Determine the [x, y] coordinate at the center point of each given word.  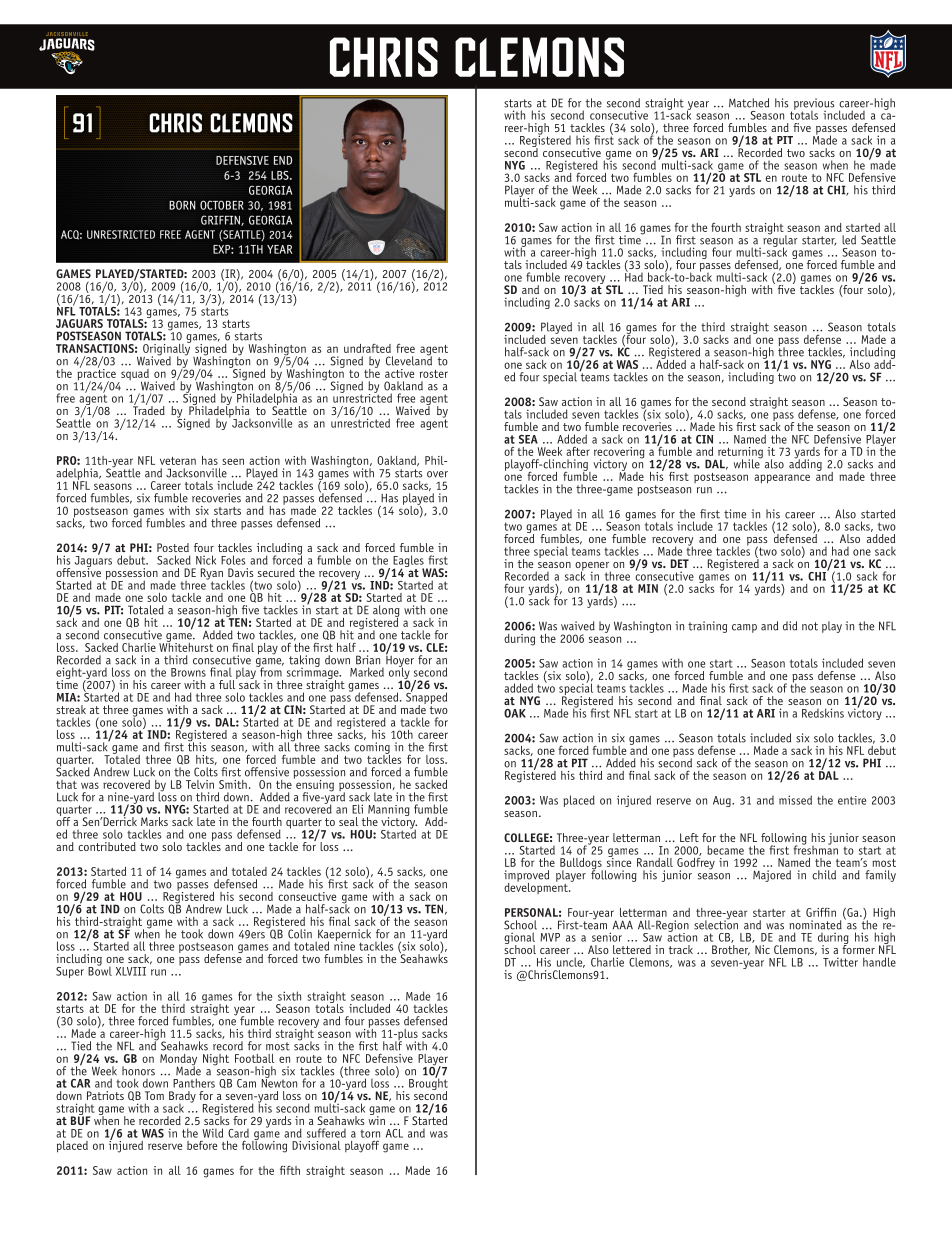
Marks [154, 821]
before [202, 1145]
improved [526, 877]
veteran [178, 461]
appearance [782, 479]
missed [795, 800]
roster [434, 374]
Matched [749, 103]
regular [780, 241]
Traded [149, 409]
